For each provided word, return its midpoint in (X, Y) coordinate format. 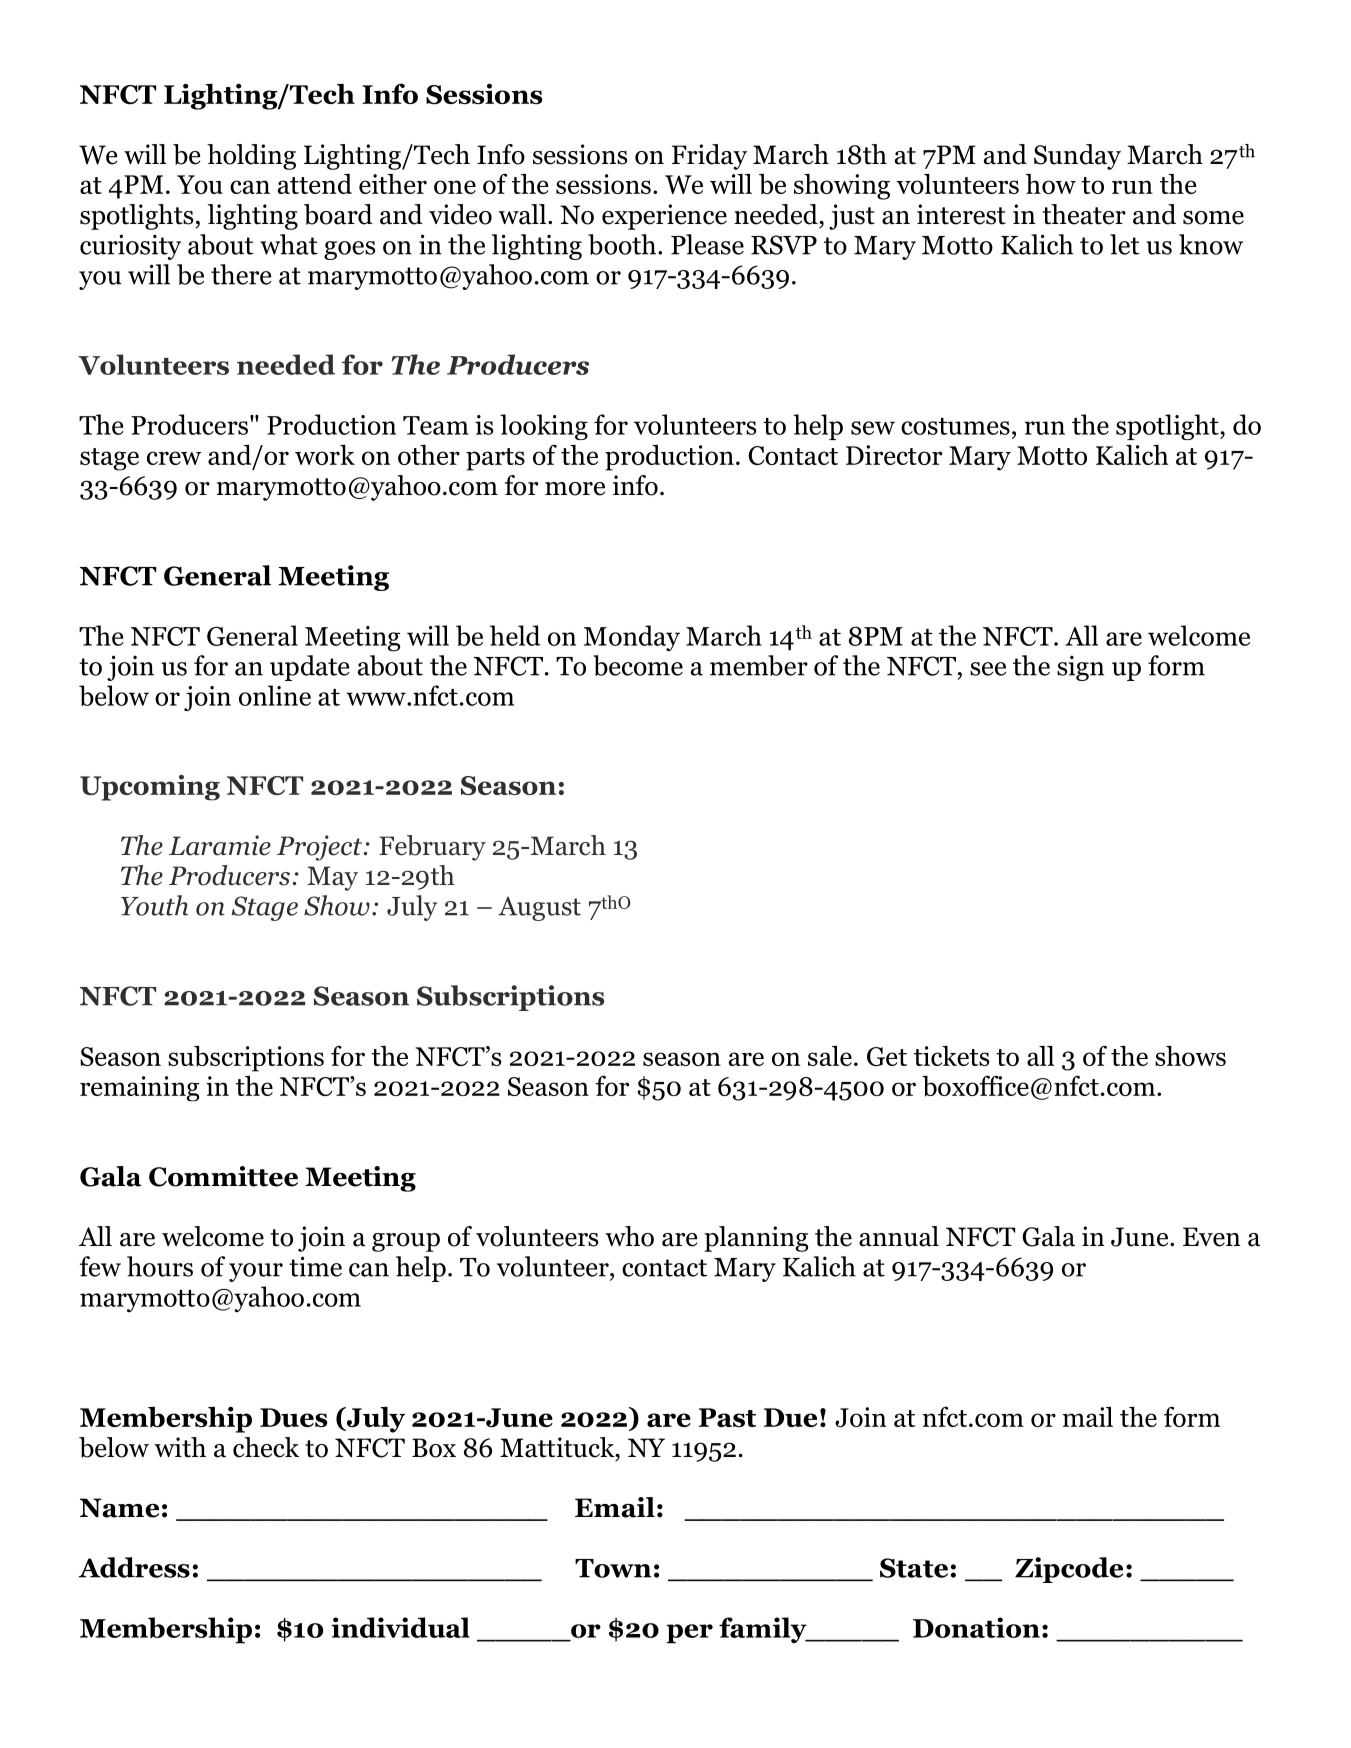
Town (613, 1568)
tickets (951, 1056)
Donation (976, 1627)
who (629, 1236)
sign (1080, 668)
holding (251, 157)
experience (664, 217)
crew (174, 458)
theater (1084, 214)
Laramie (220, 845)
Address (134, 1567)
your (256, 1272)
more (575, 489)
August (539, 909)
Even (1212, 1237)
